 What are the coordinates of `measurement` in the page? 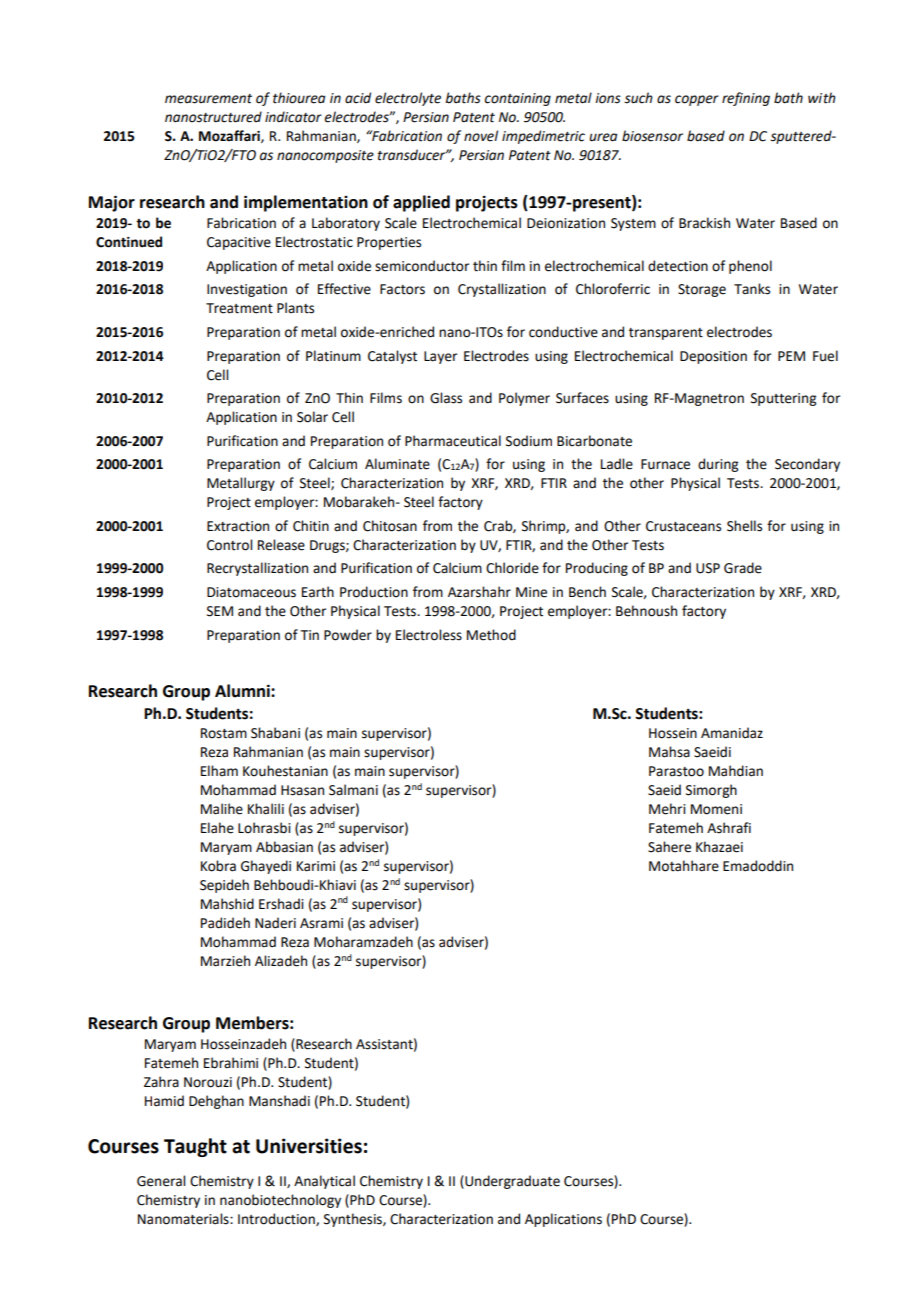 It's located at (208, 99).
